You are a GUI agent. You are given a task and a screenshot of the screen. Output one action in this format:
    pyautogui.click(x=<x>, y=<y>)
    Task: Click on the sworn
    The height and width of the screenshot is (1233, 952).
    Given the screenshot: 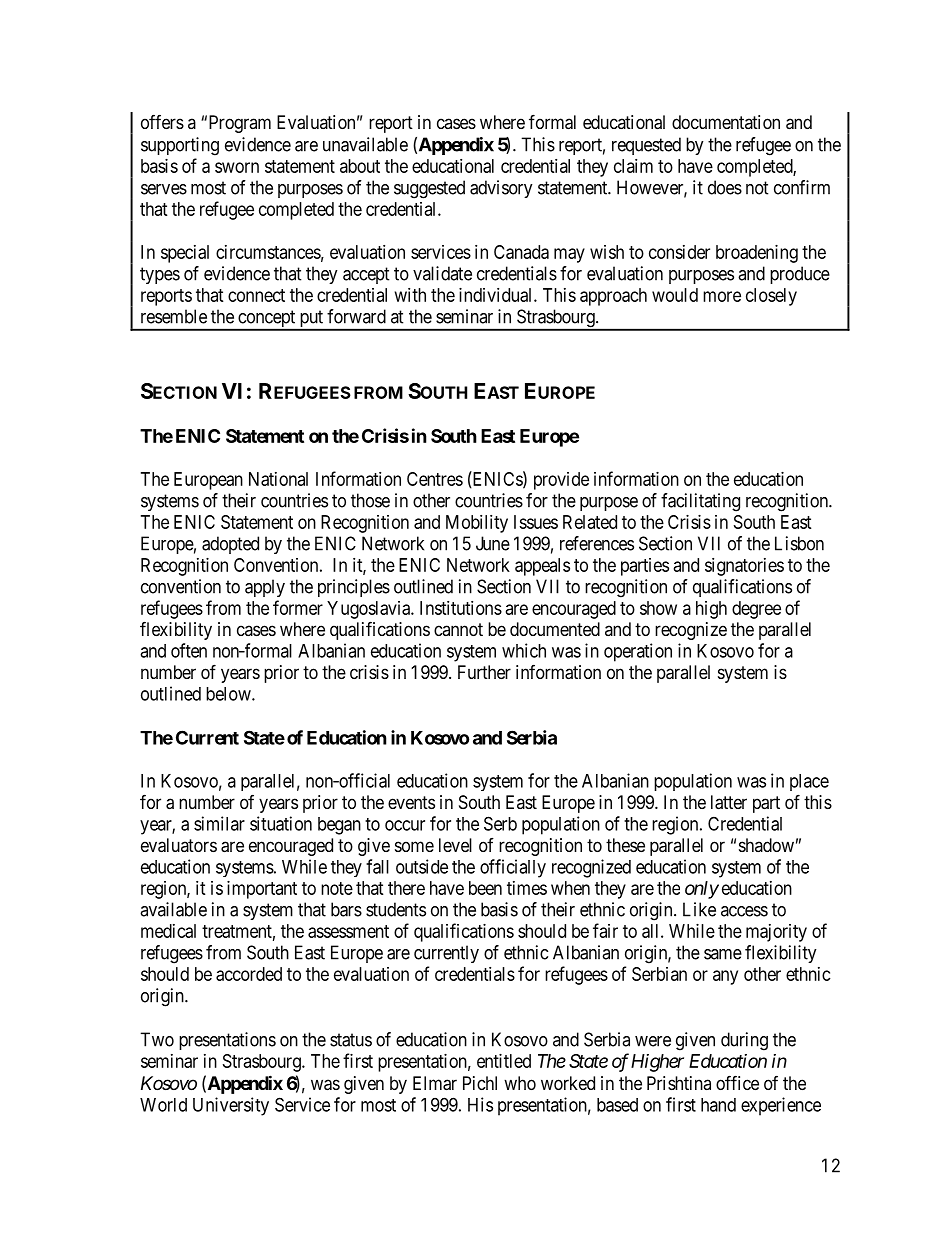 What is the action you would take?
    pyautogui.click(x=237, y=167)
